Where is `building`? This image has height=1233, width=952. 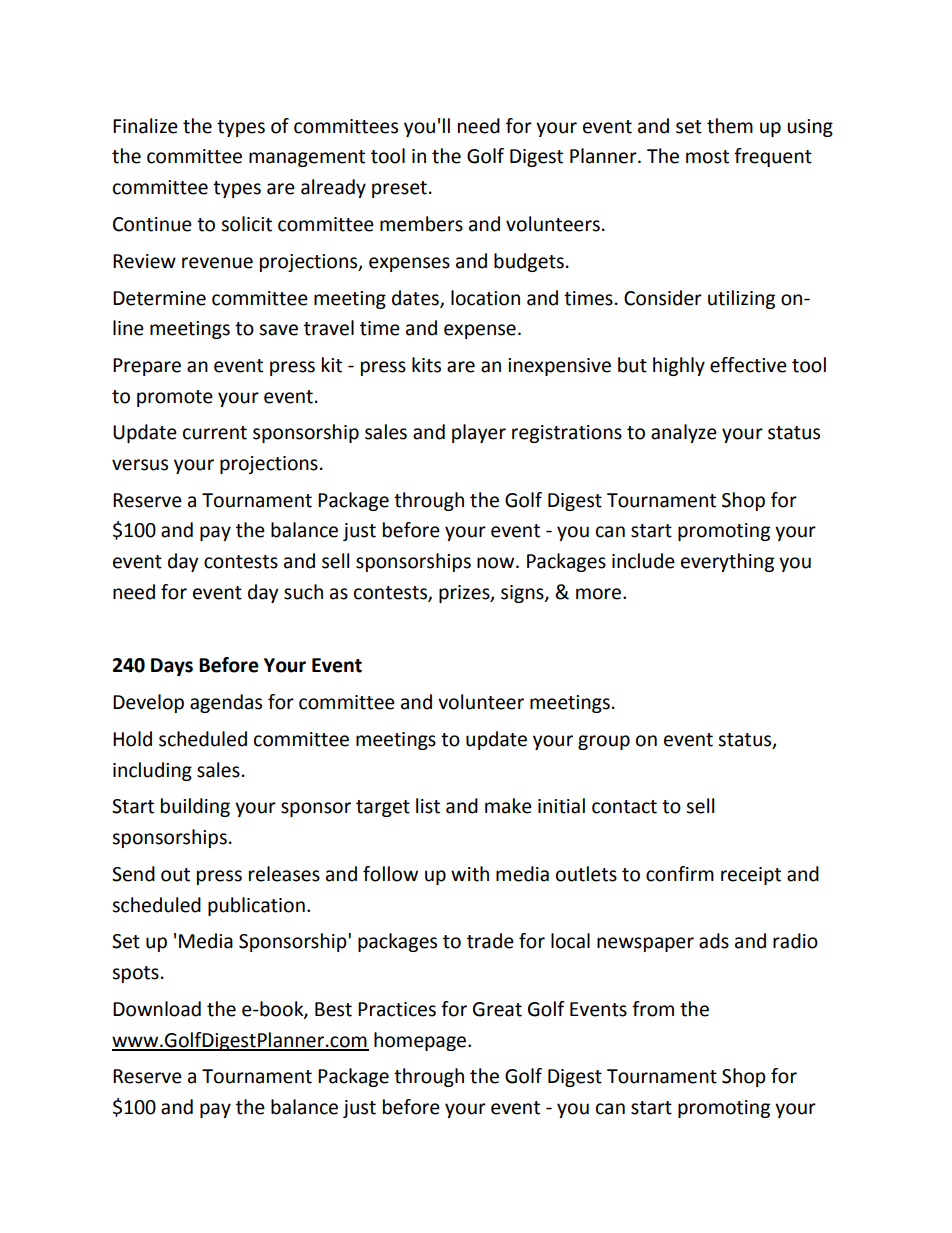 building is located at coordinates (195, 807).
